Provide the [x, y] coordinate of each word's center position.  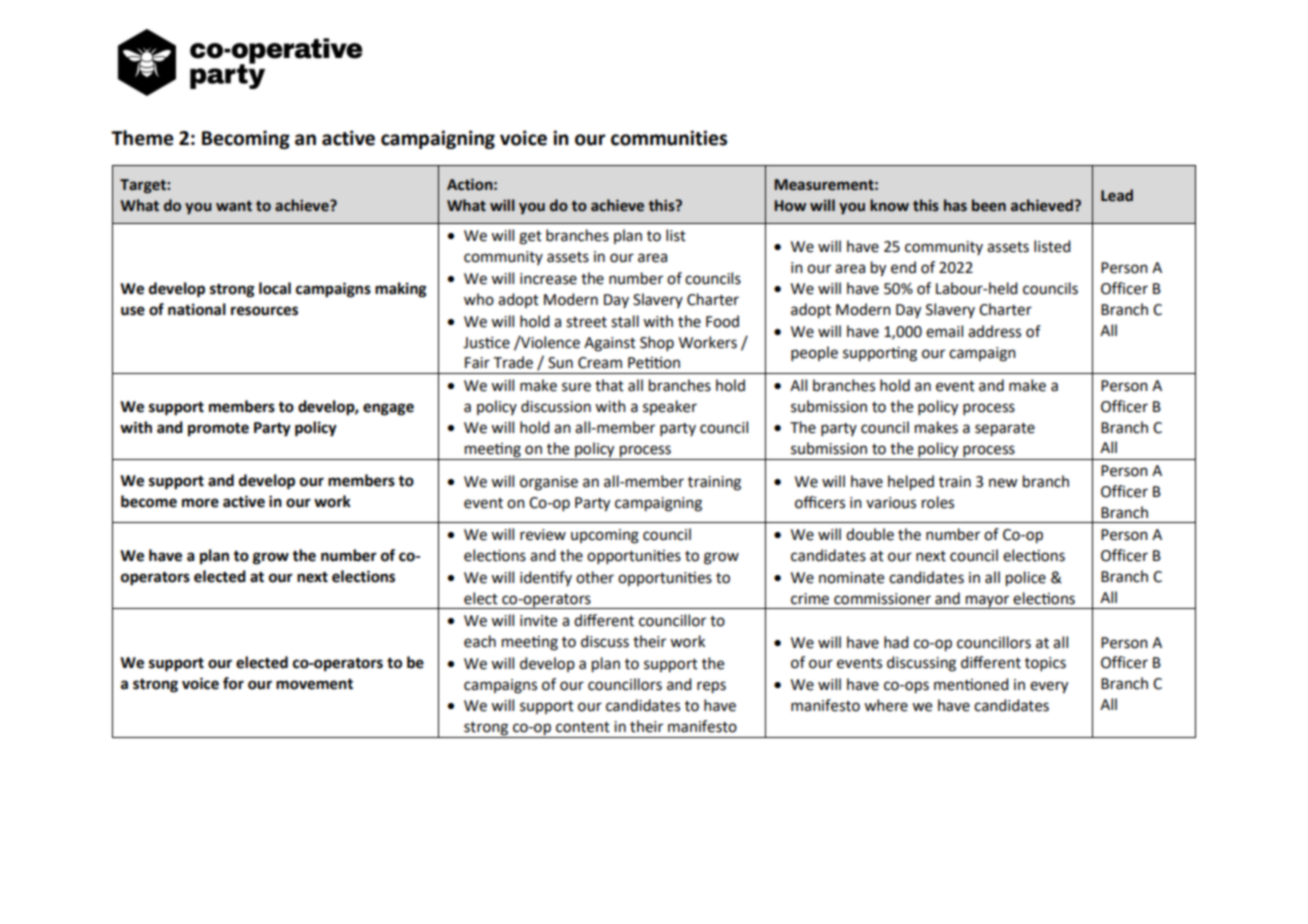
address [994, 331]
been [989, 205]
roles [938, 502]
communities [669, 138]
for [233, 683]
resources [264, 311]
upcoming [605, 536]
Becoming [246, 139]
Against [610, 344]
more [200, 503]
